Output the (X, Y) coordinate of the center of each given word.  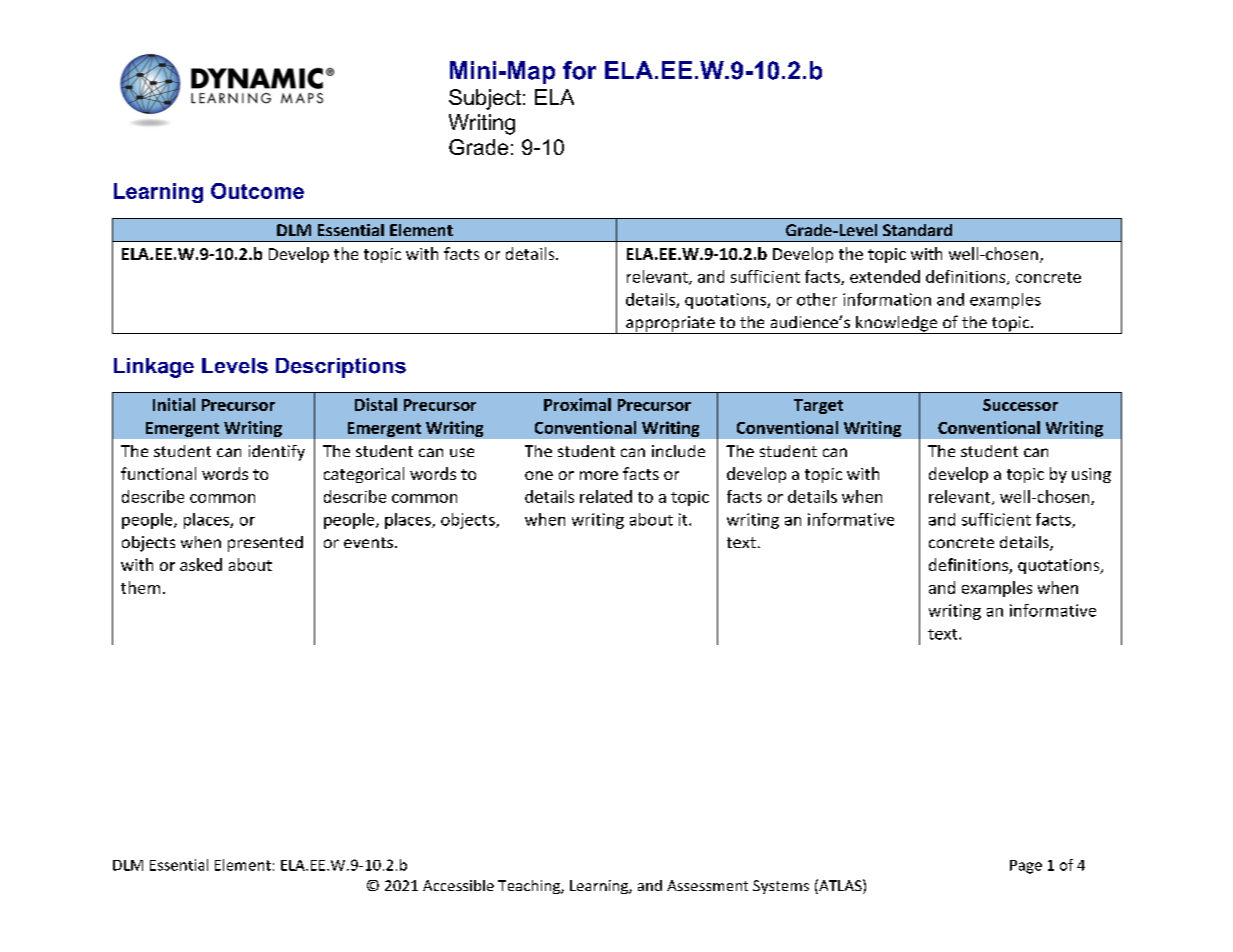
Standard (917, 230)
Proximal (577, 404)
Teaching (530, 887)
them (140, 587)
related (606, 496)
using (1091, 475)
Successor (1020, 405)
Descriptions (341, 368)
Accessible (458, 885)
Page (1026, 867)
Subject (485, 99)
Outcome (257, 191)
